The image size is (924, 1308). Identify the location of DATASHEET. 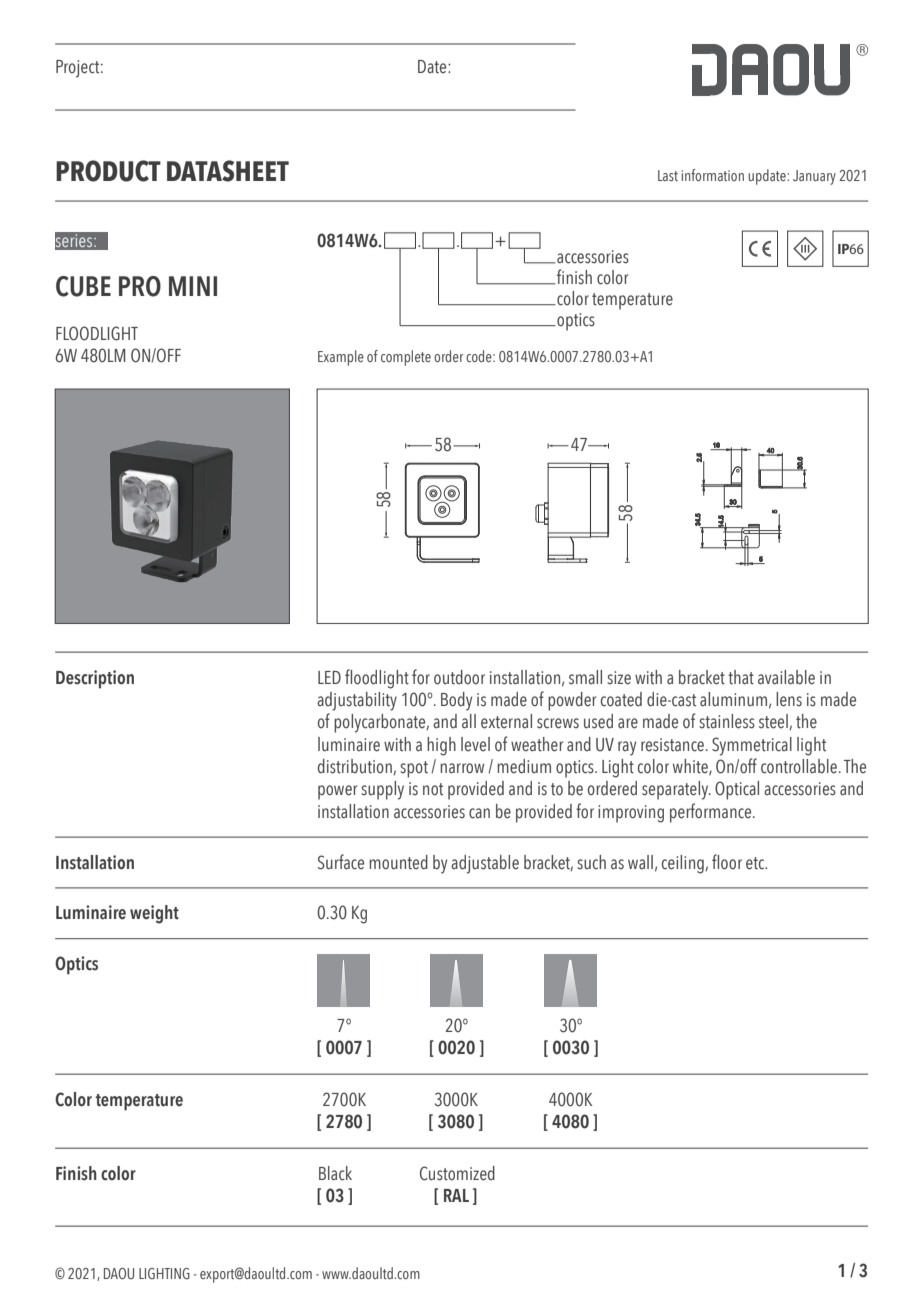
(228, 171).
